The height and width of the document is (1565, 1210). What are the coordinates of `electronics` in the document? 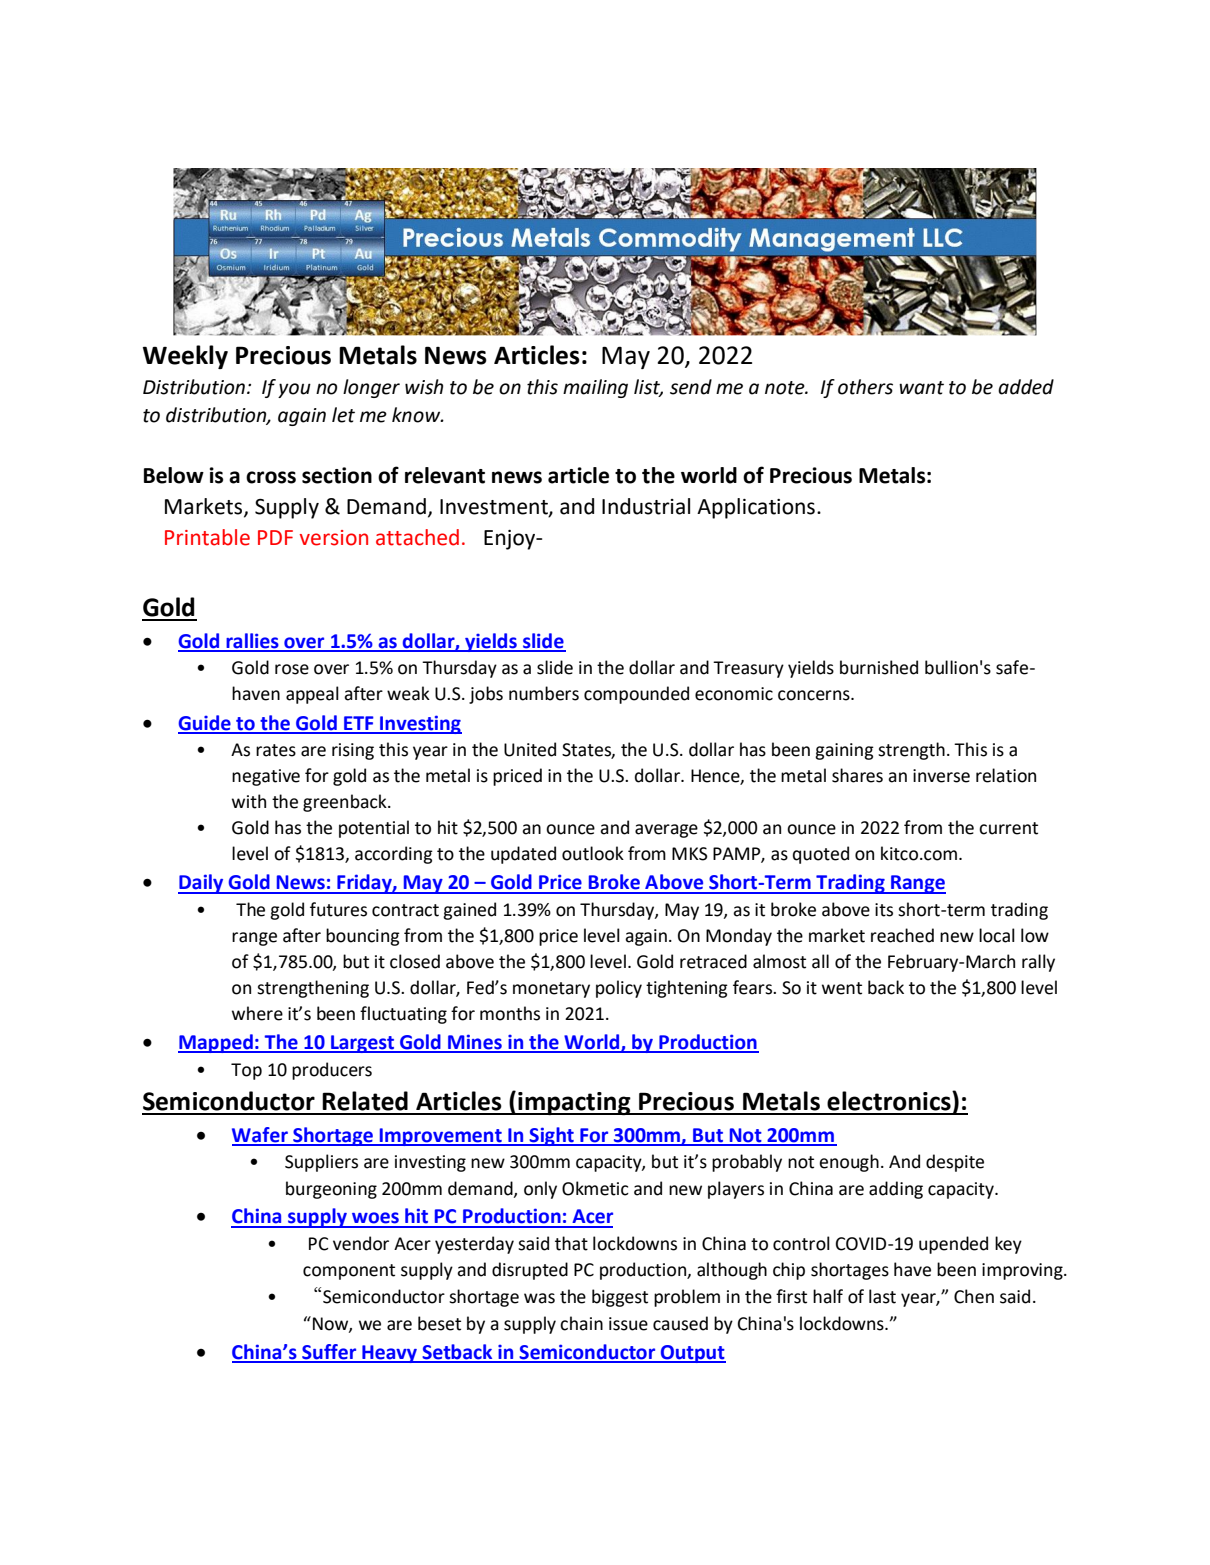 It's located at (890, 1101).
